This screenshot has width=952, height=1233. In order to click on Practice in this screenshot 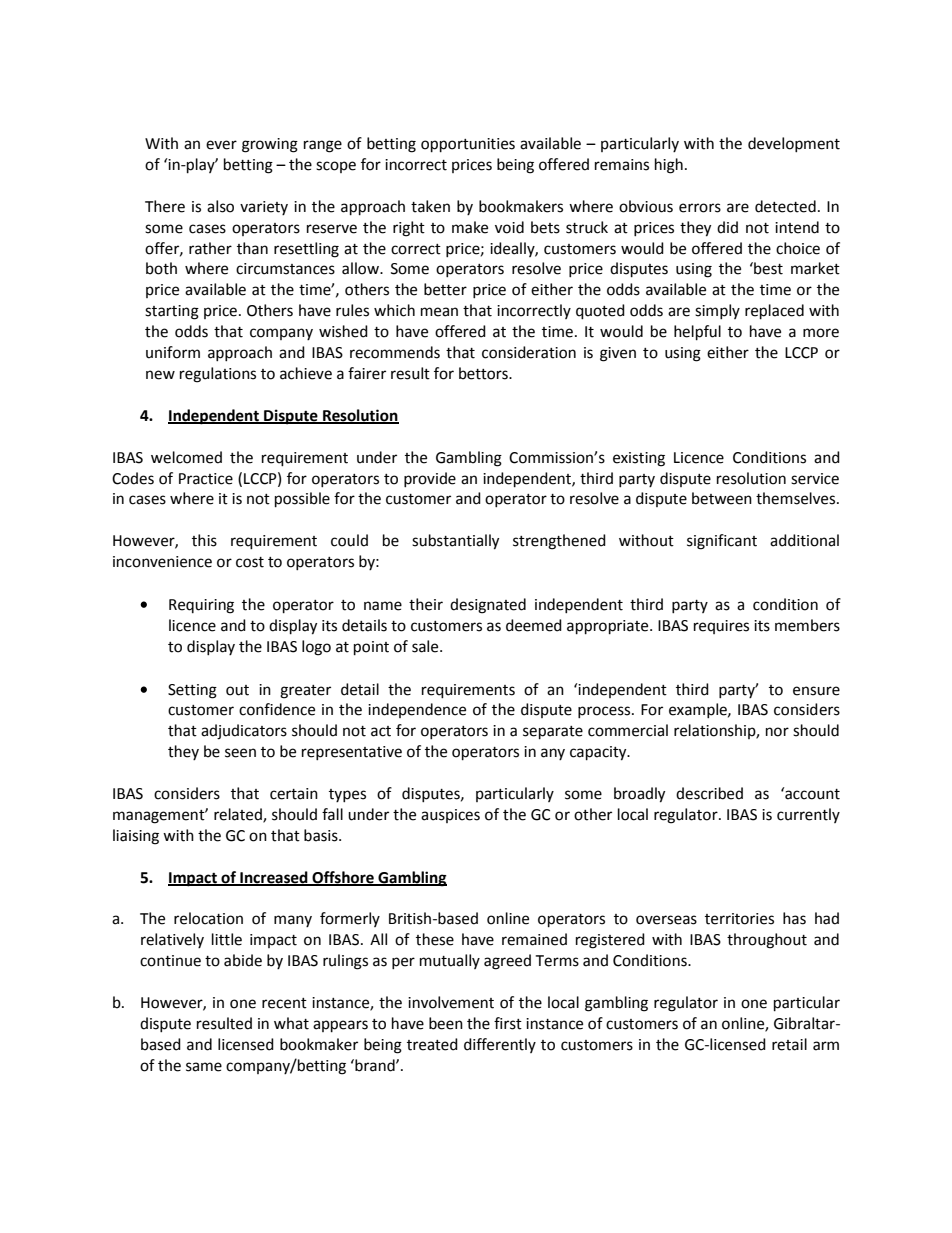, I will do `click(206, 479)`.
